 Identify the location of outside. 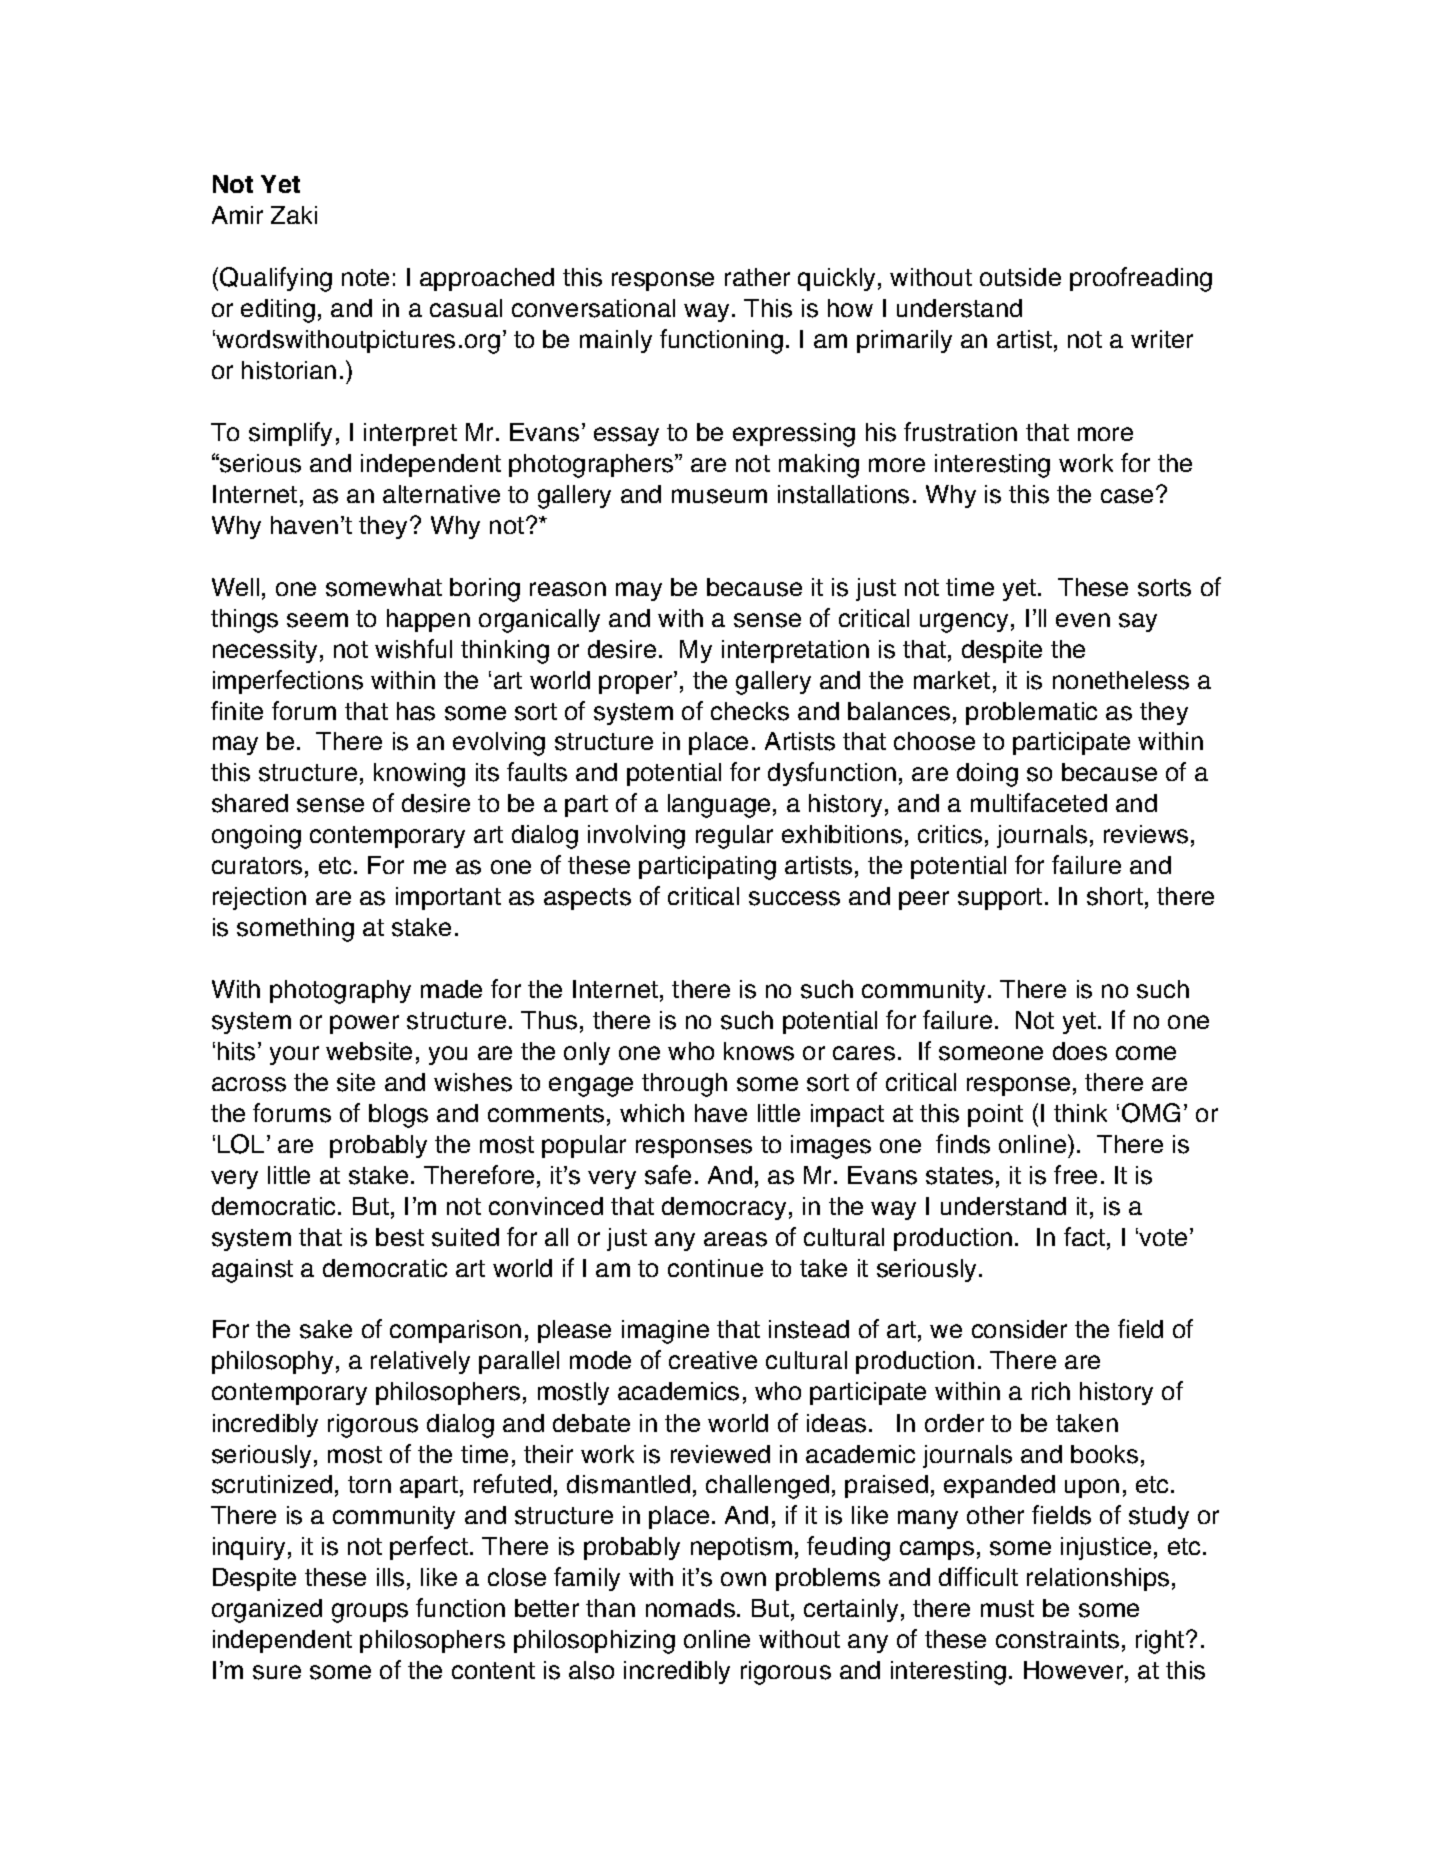
(1020, 277).
